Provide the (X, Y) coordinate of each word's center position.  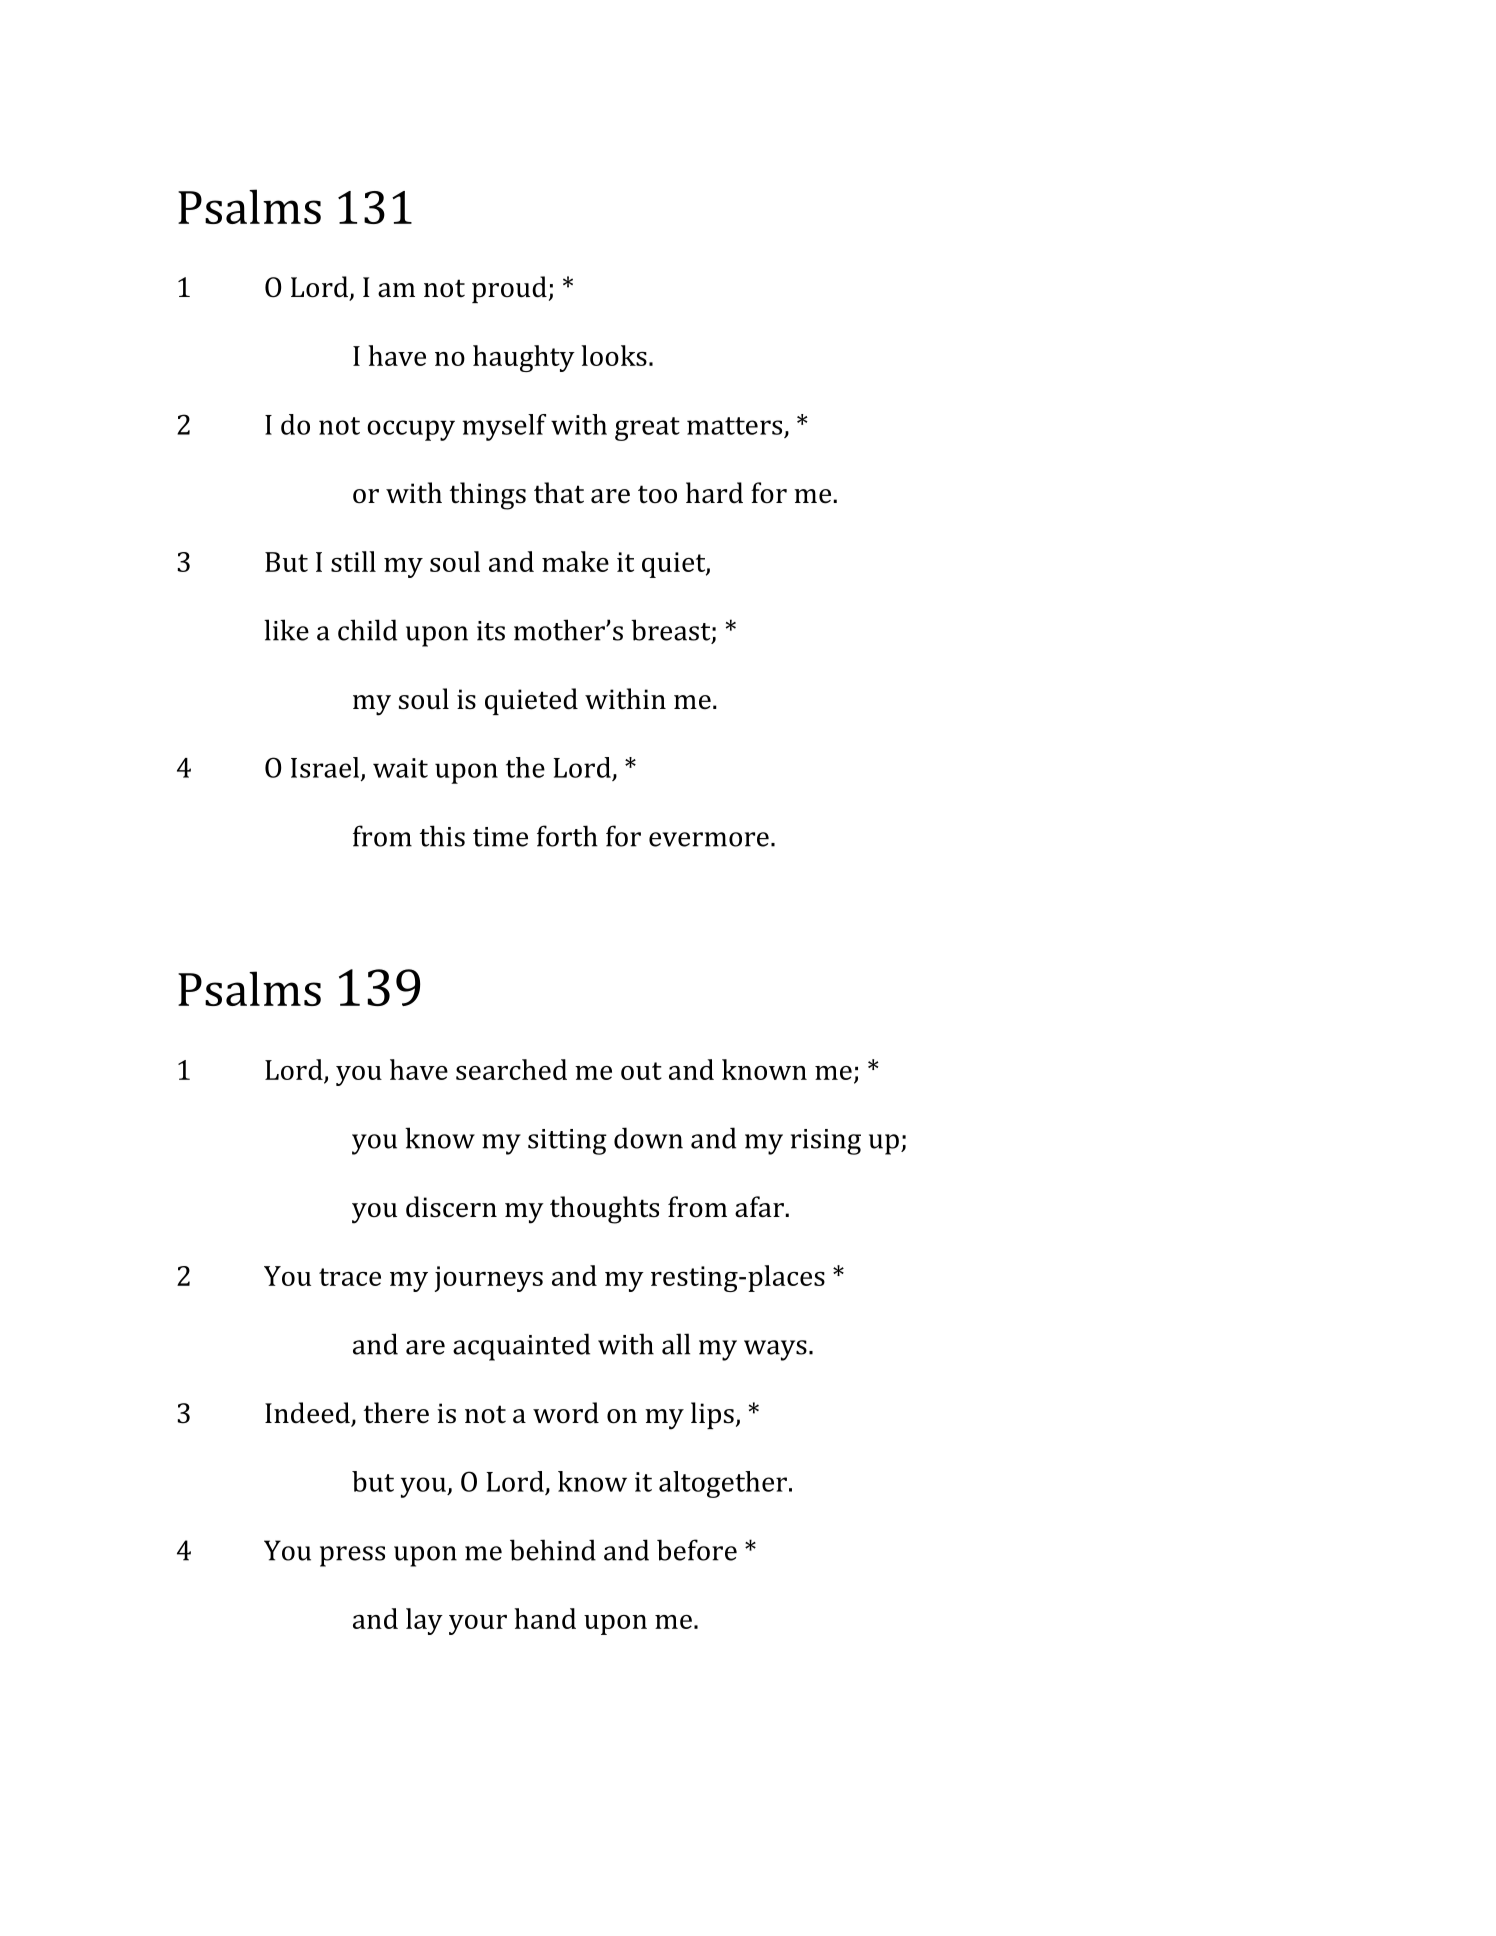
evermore (709, 839)
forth (567, 836)
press (352, 1556)
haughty (524, 358)
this (442, 836)
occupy (411, 430)
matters (734, 426)
